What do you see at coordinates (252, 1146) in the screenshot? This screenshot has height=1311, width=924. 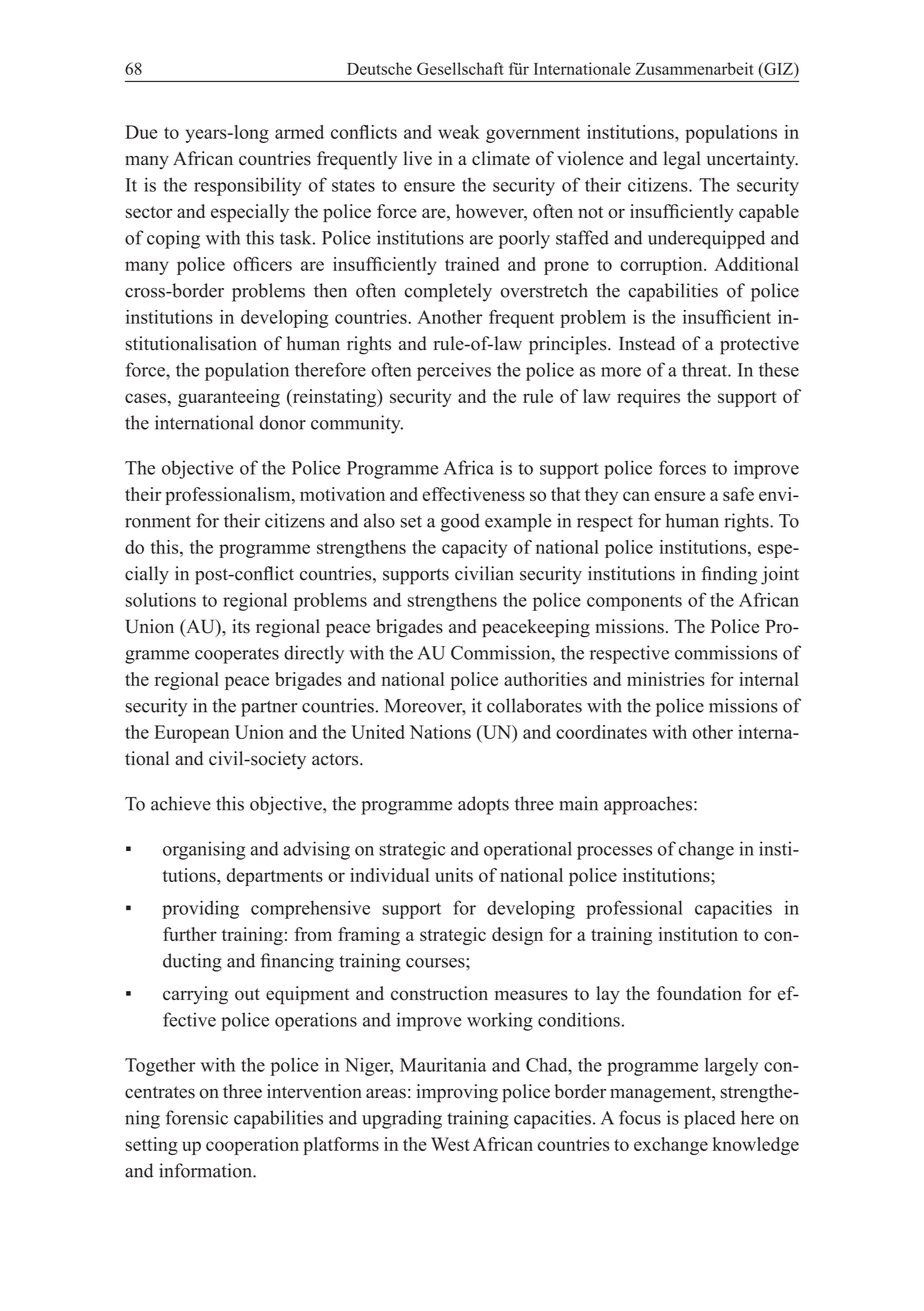 I see `cooperation` at bounding box center [252, 1146].
